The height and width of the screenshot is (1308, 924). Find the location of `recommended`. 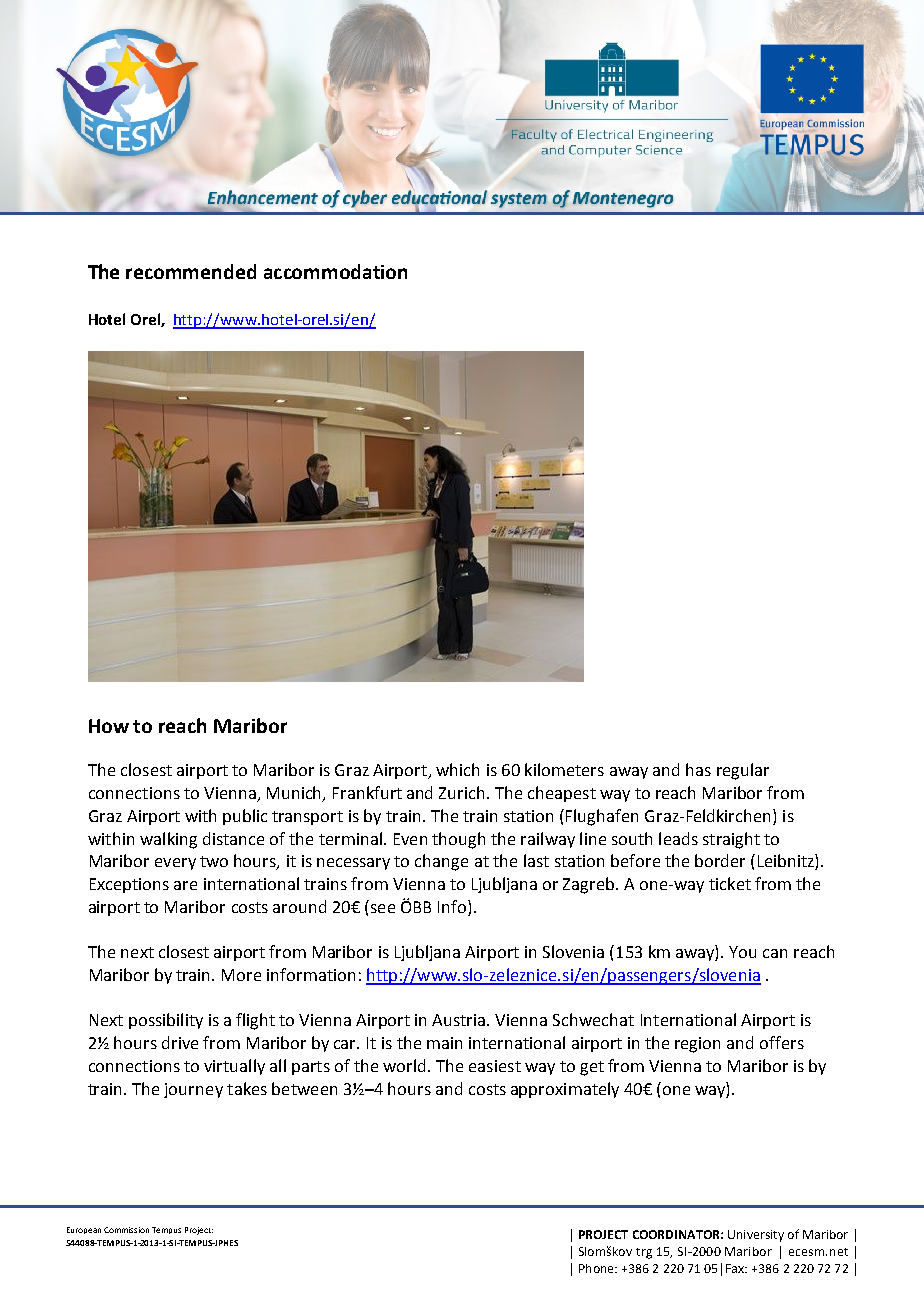

recommended is located at coordinates (191, 271).
